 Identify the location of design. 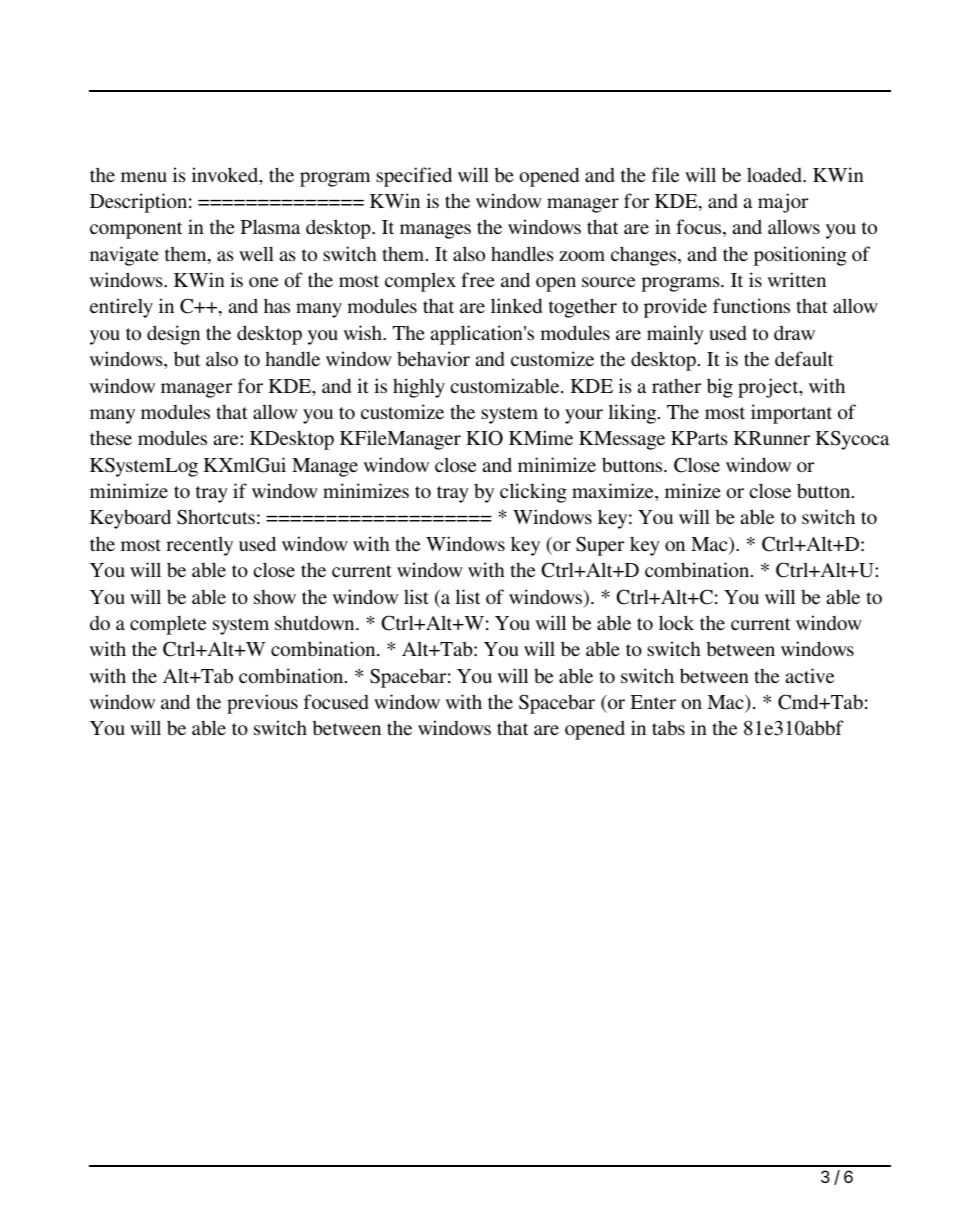
(173, 335).
